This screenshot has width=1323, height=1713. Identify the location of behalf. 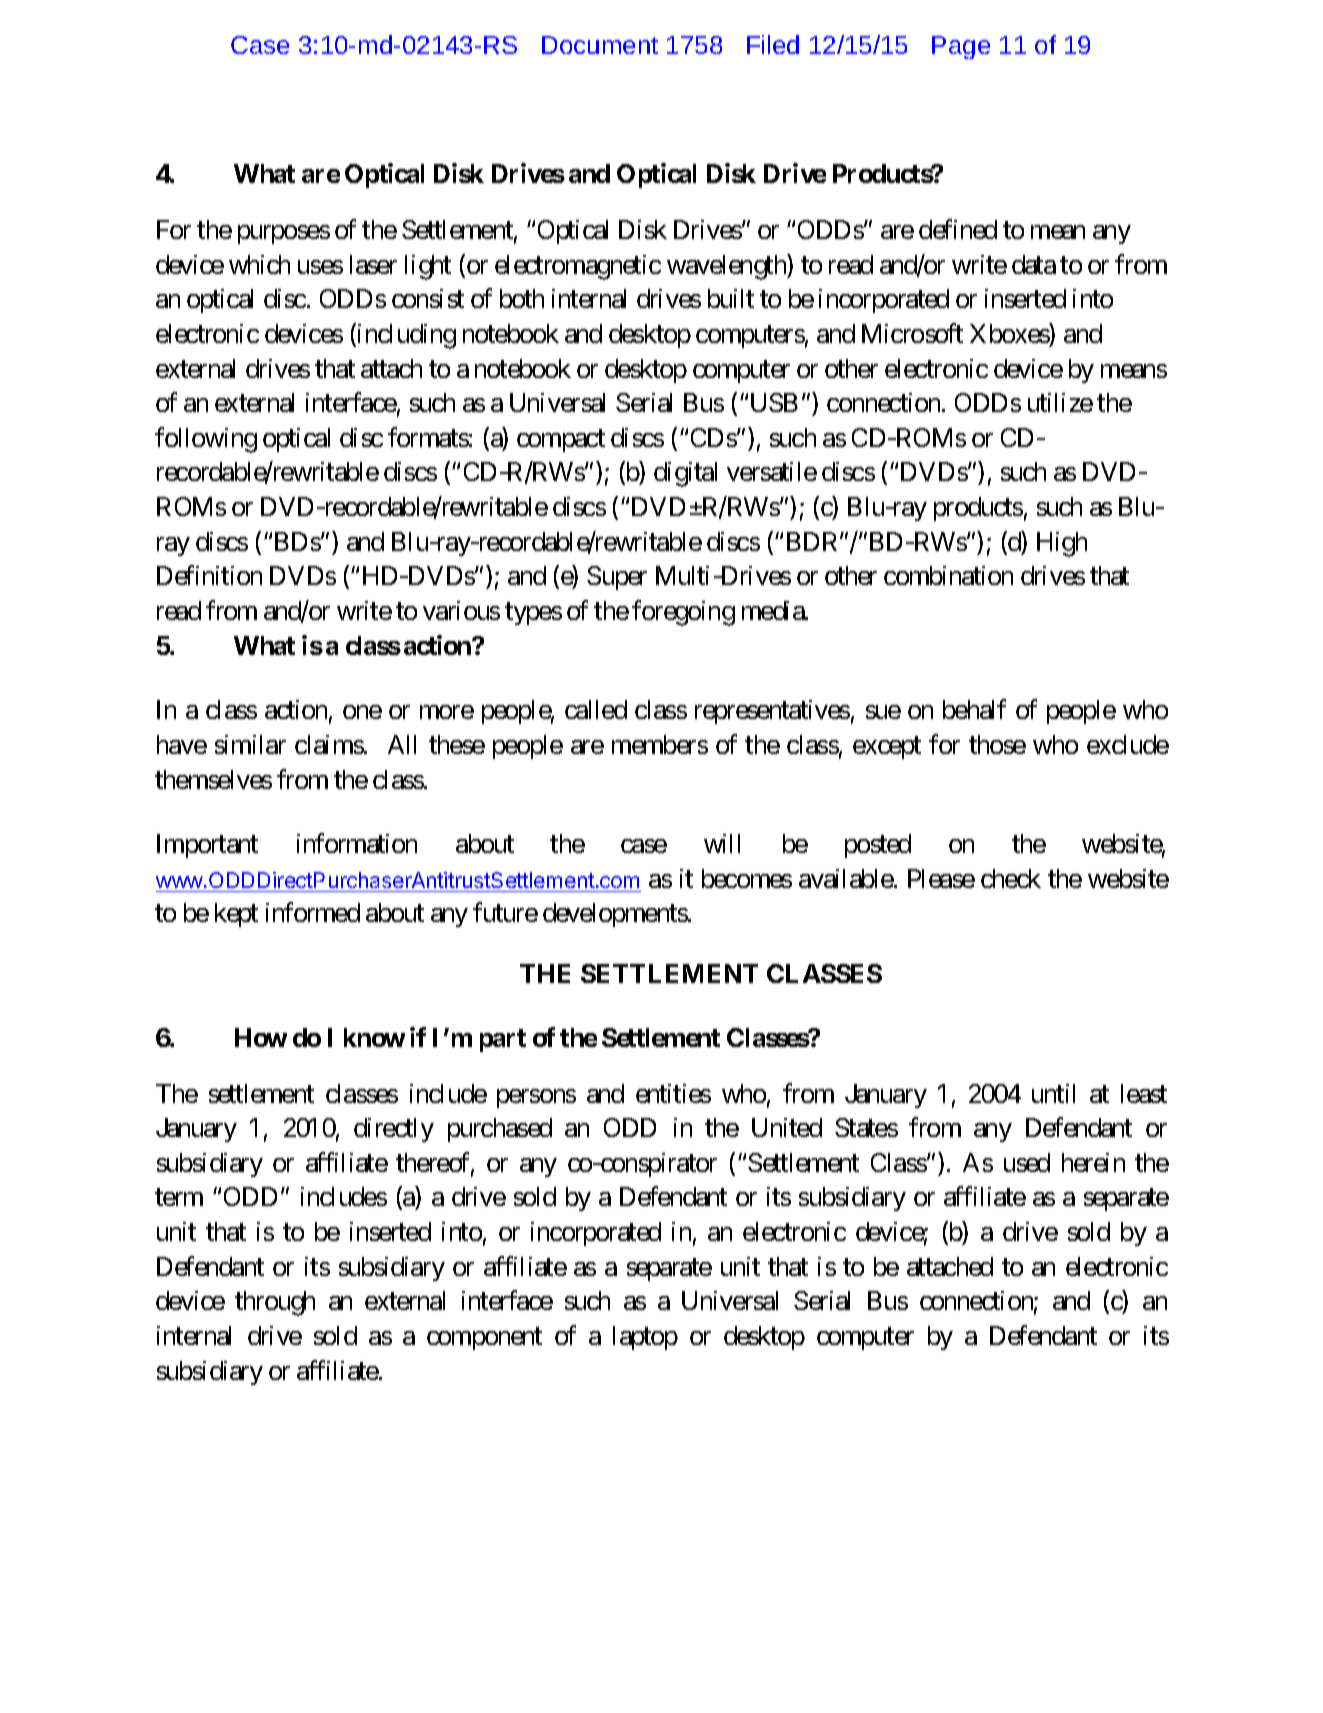
(974, 709).
